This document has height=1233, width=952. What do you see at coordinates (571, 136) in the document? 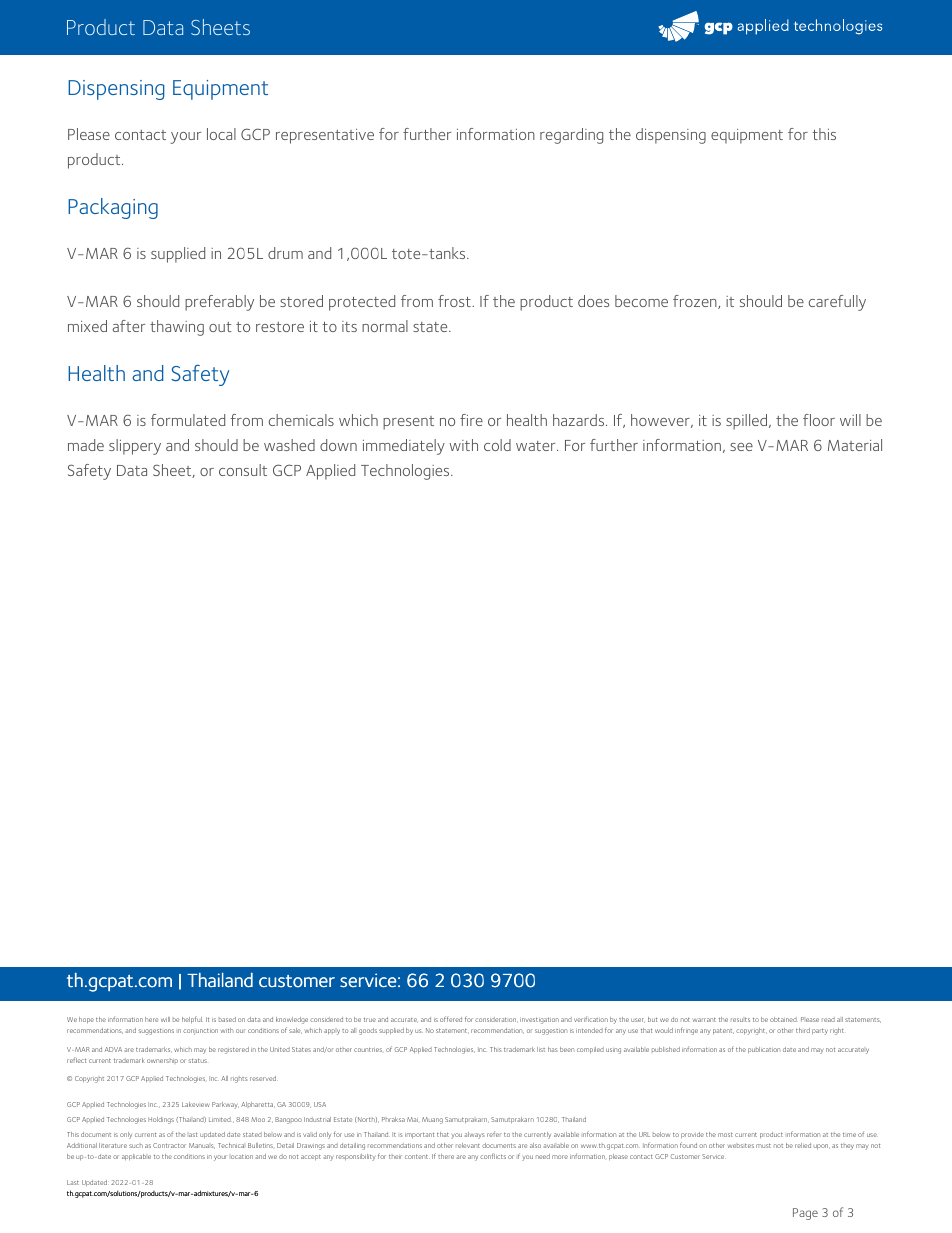
I see `regarding` at bounding box center [571, 136].
